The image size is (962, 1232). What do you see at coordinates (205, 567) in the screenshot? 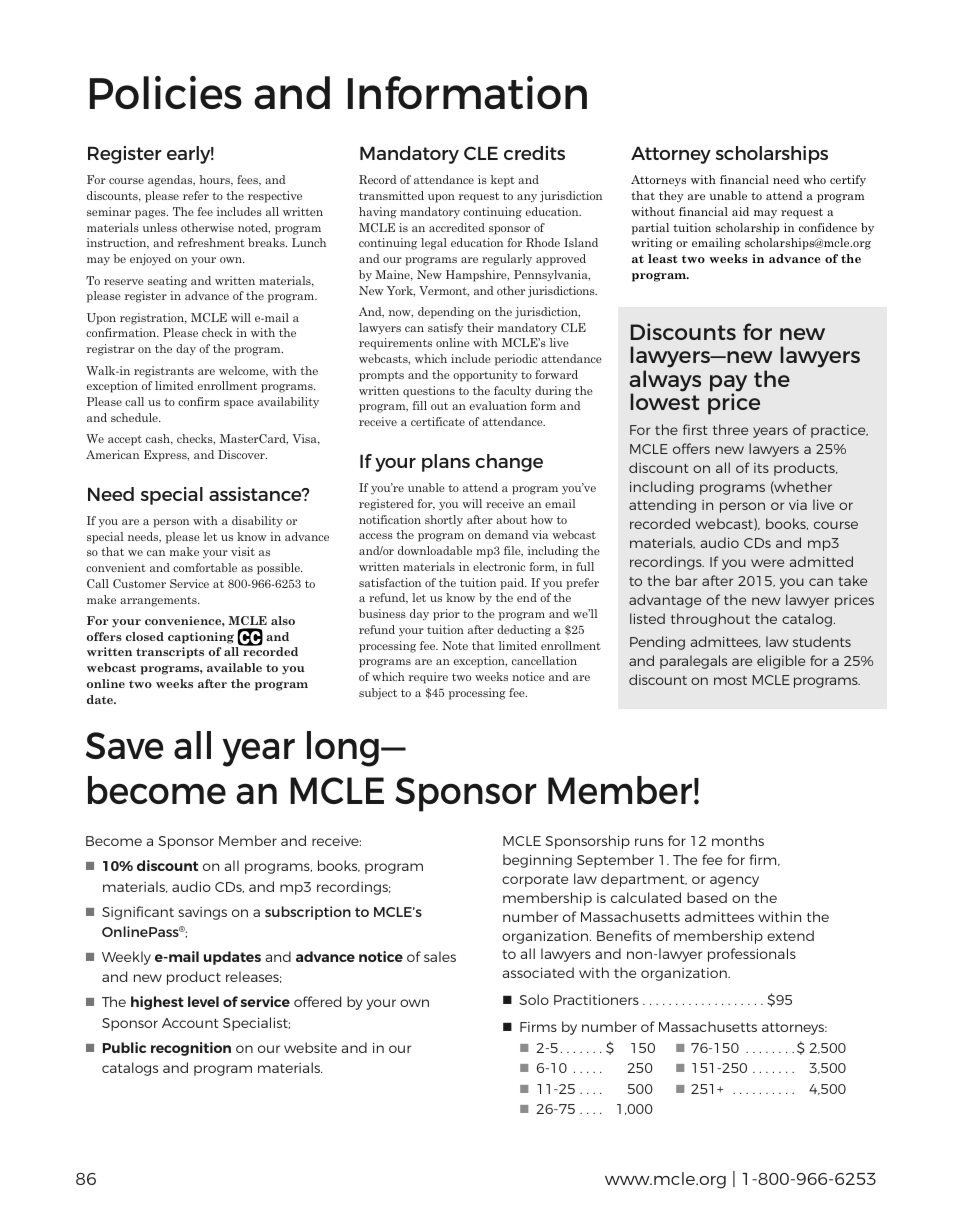
I see `comfortable` at bounding box center [205, 567].
